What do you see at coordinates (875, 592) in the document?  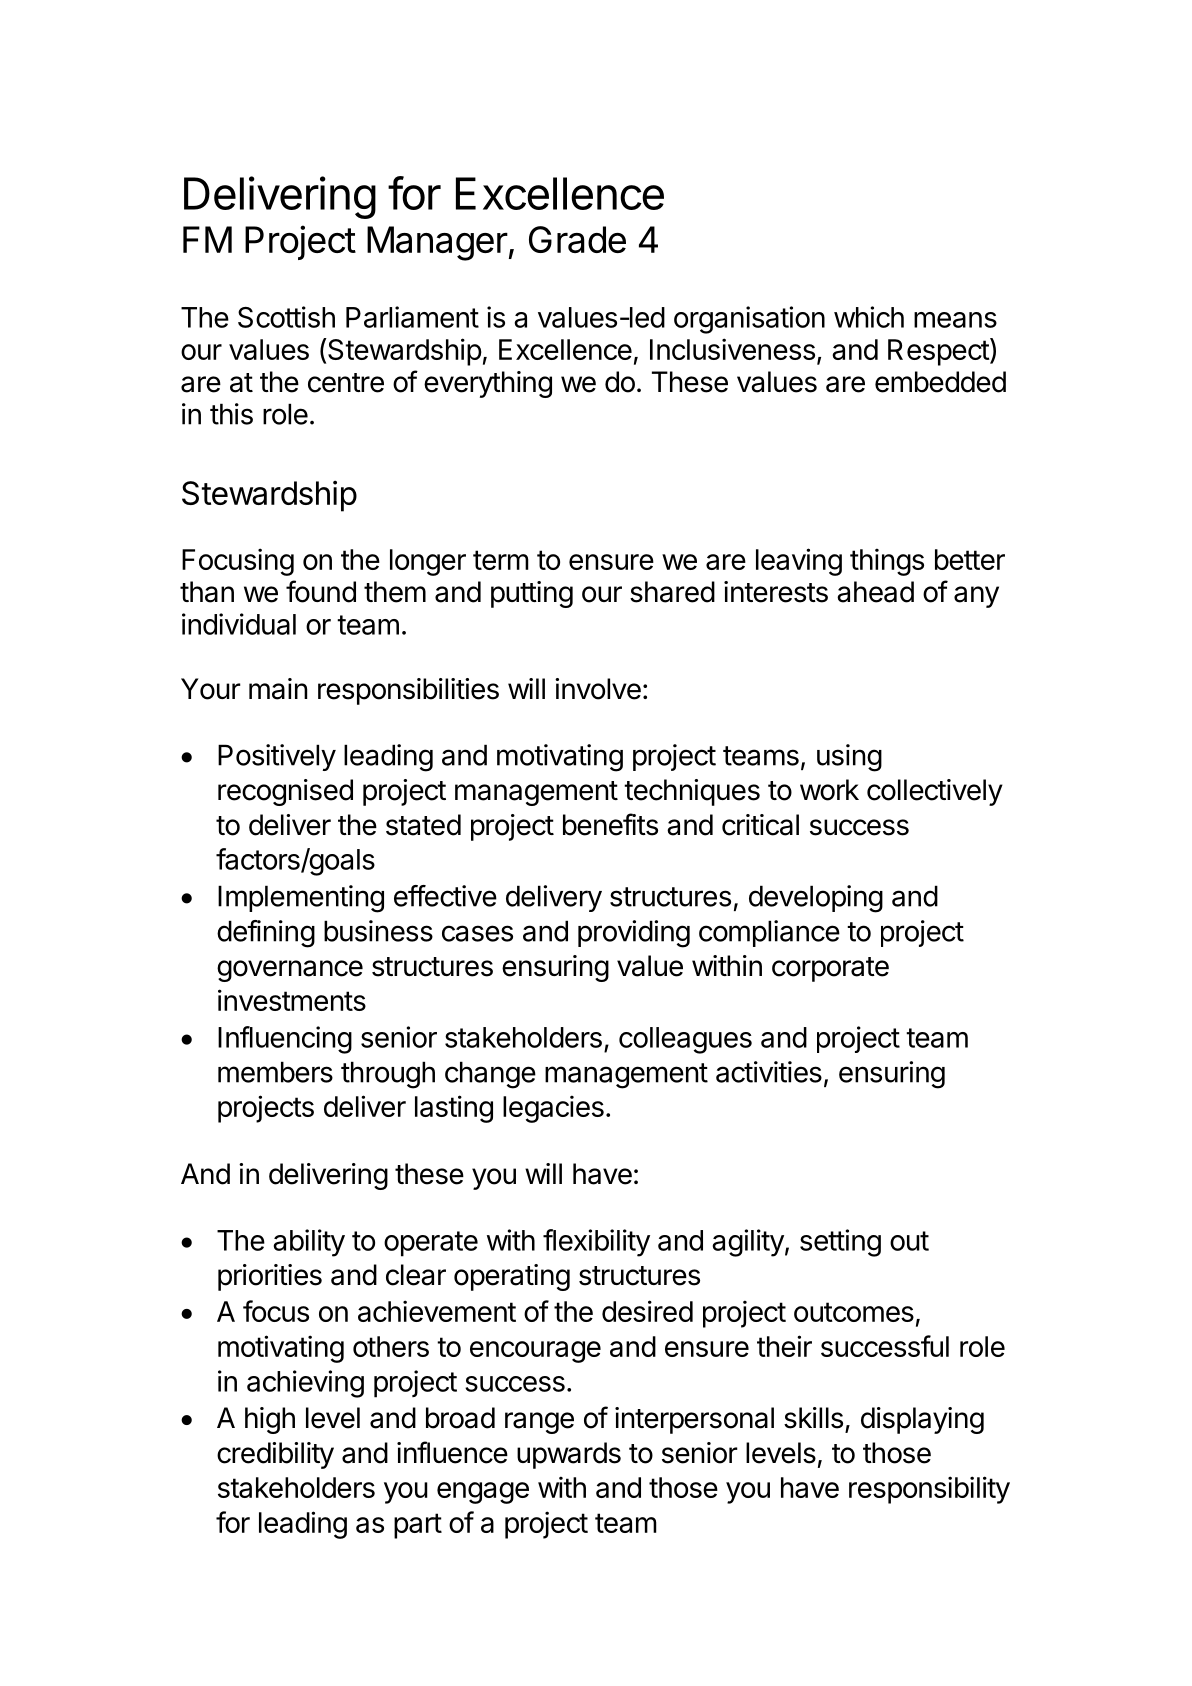 I see `ahead` at bounding box center [875, 592].
